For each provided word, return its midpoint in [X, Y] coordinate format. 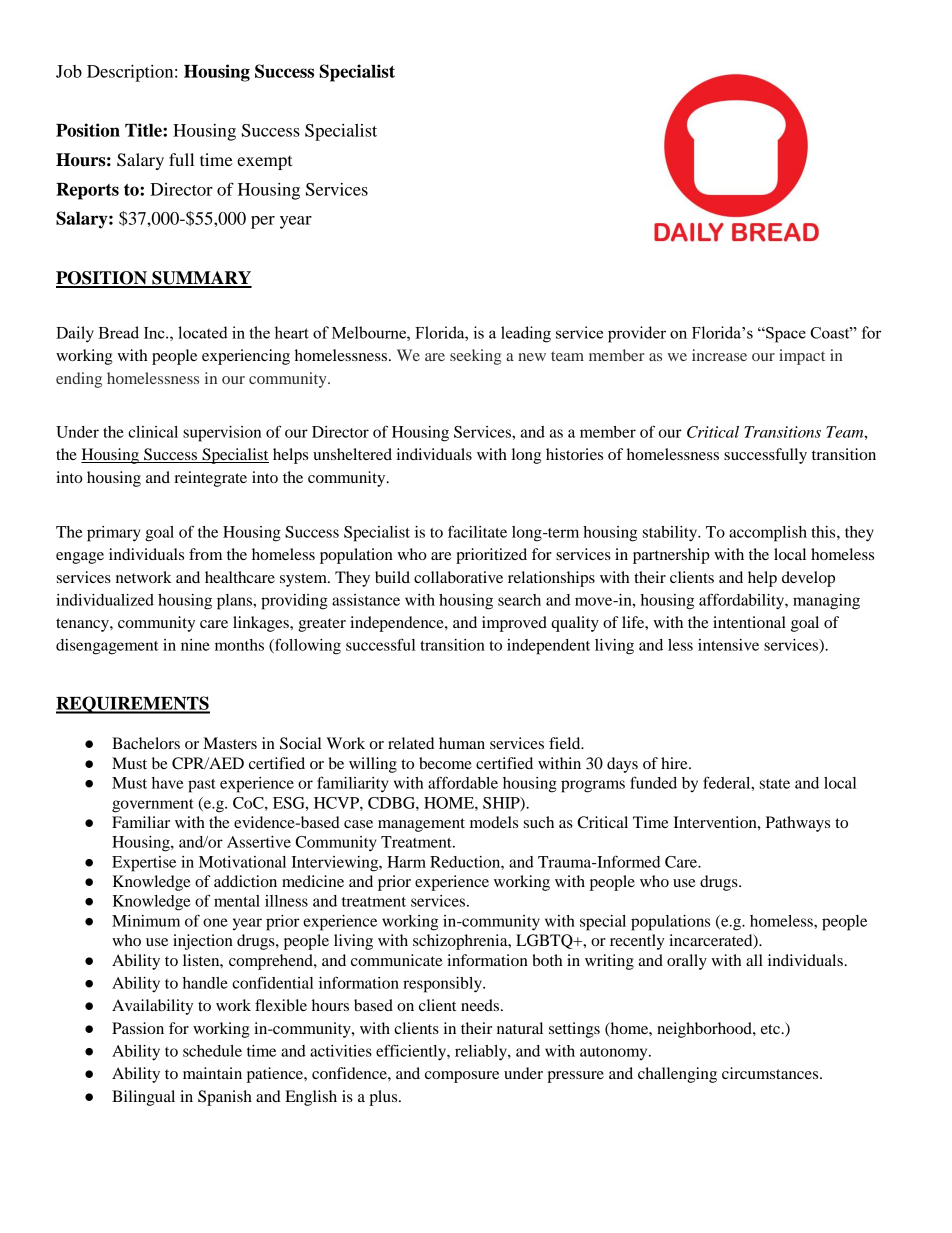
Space [785, 335]
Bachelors [146, 743]
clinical [153, 432]
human [462, 743]
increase [719, 355]
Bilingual [143, 1098]
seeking [475, 357]
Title [144, 130]
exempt [264, 163]
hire [675, 763]
